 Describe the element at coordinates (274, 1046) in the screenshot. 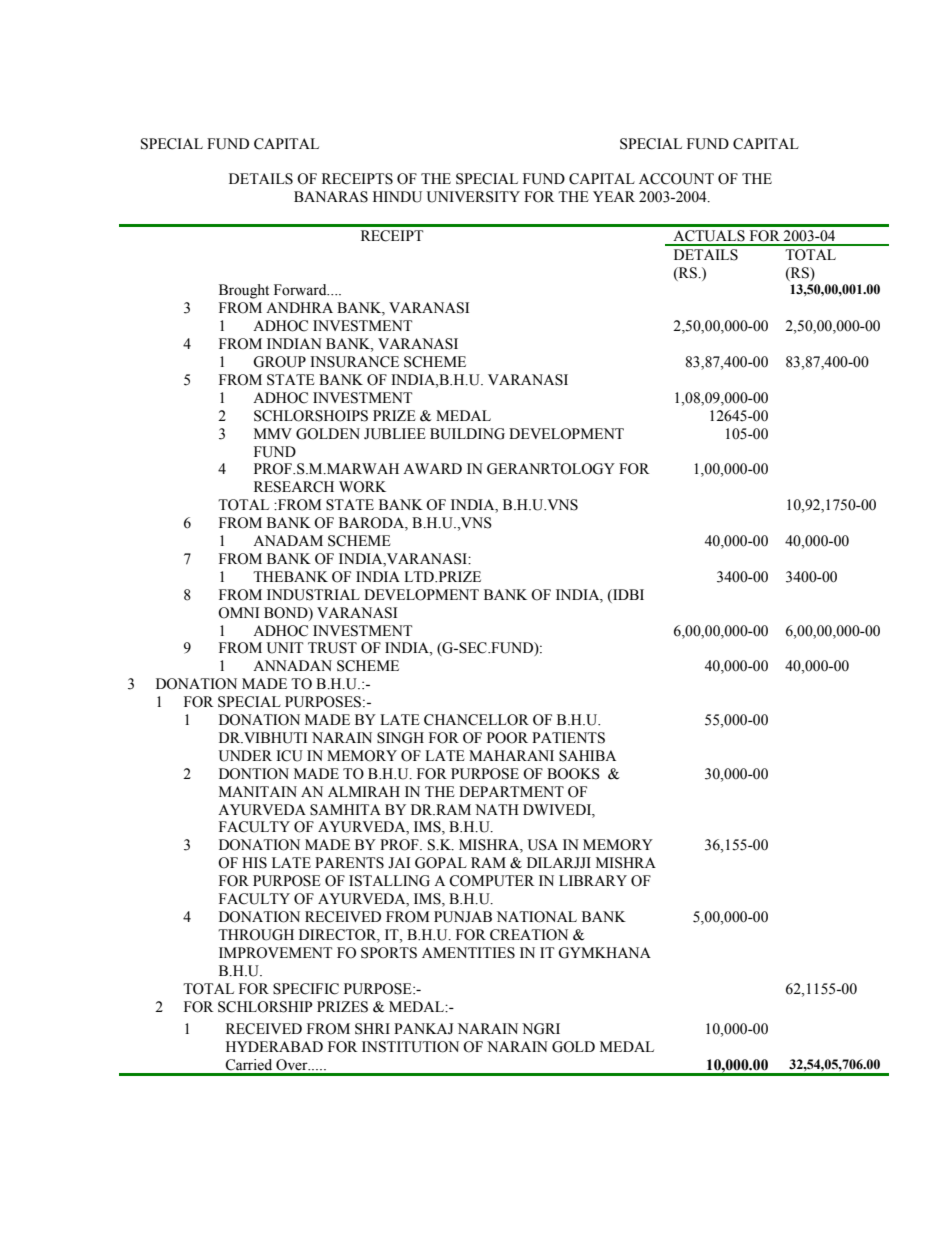

I see `HYDERABAD` at that location.
